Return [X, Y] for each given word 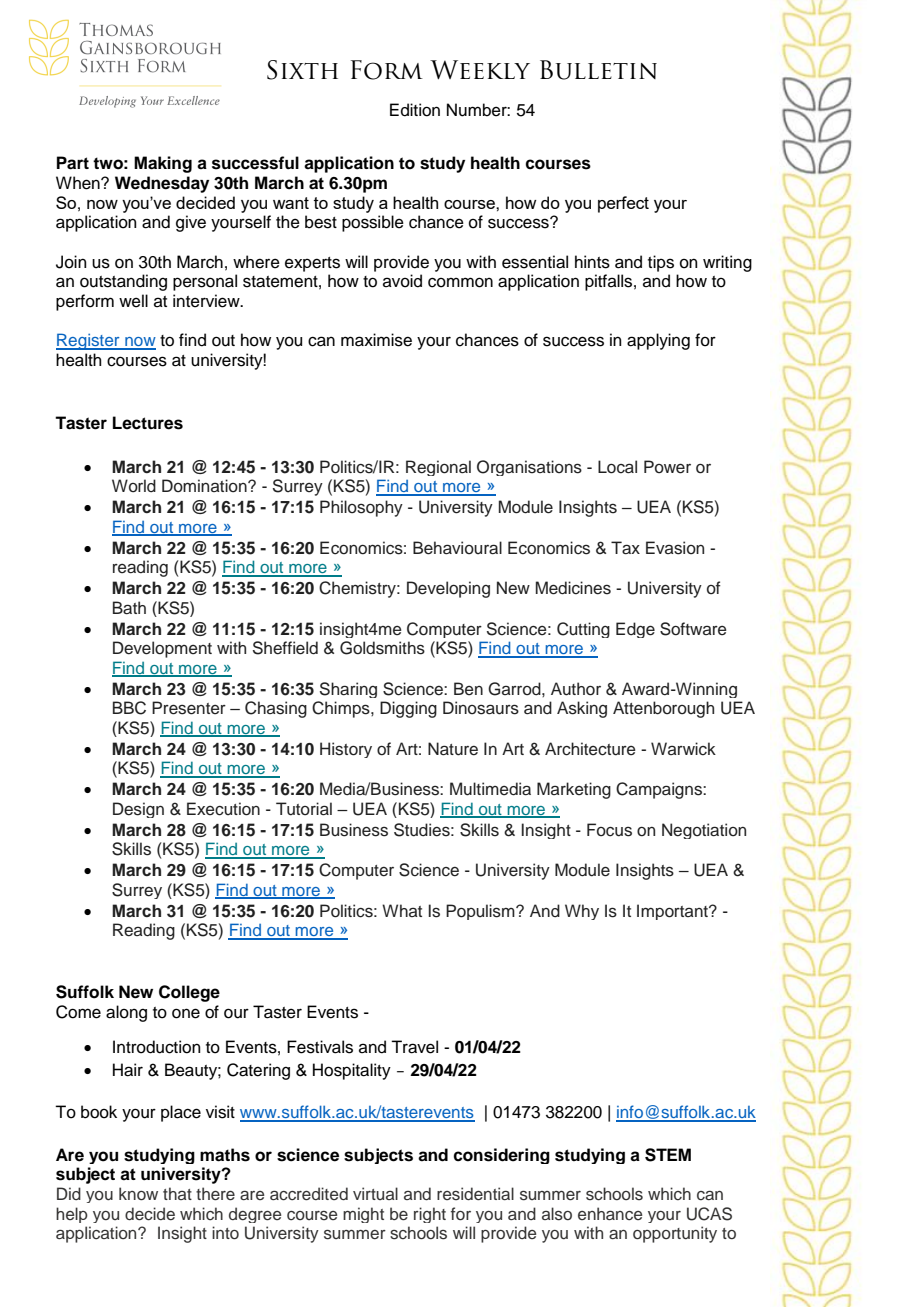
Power [667, 467]
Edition [415, 110]
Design [138, 810]
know [138, 1193]
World [134, 486]
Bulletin [598, 70]
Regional [438, 468]
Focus [609, 830]
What [402, 910]
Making [163, 164]
